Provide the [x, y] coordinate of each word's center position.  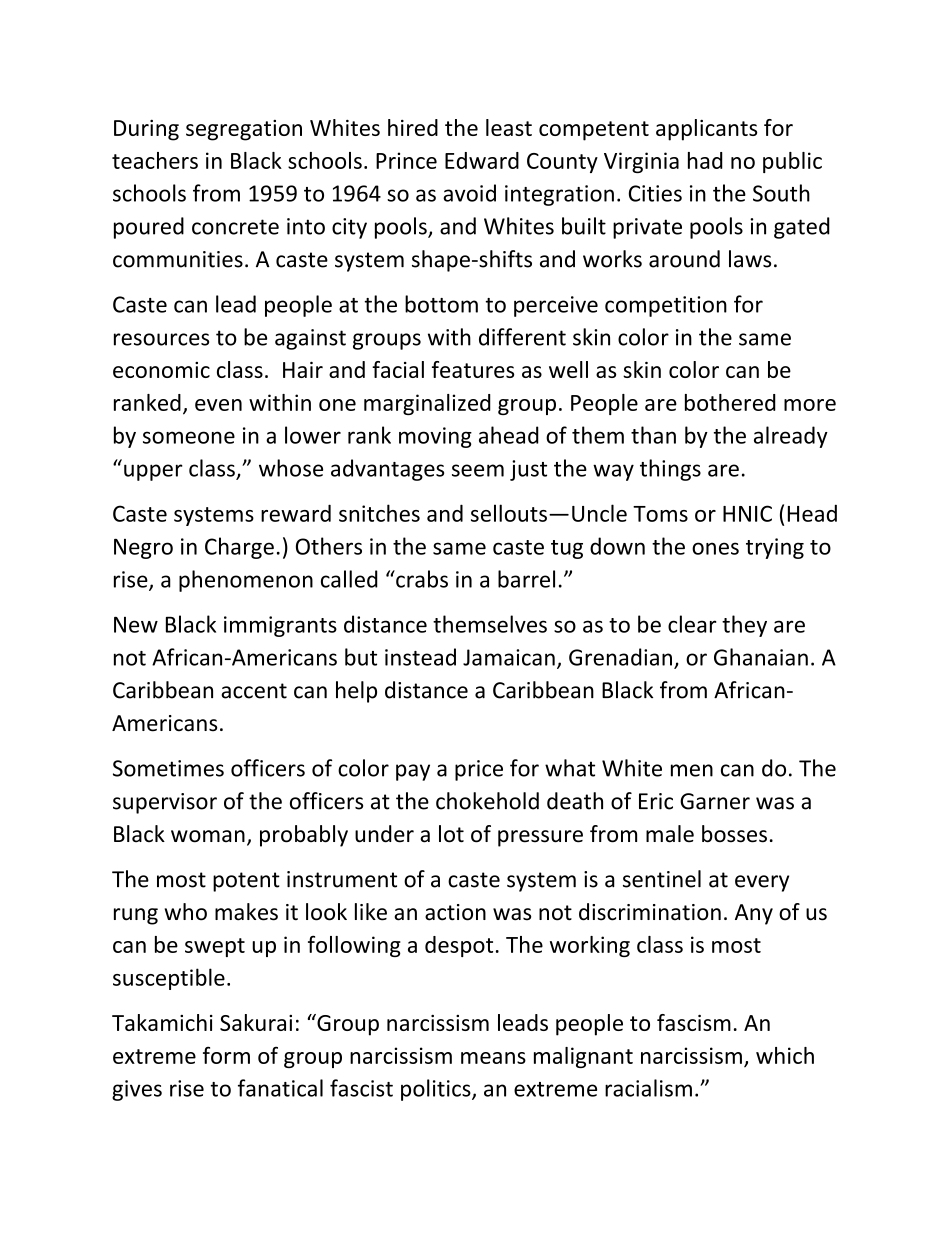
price [479, 770]
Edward [482, 160]
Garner [715, 801]
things [670, 470]
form [226, 1055]
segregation [244, 130]
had [705, 160]
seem [478, 470]
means [493, 1058]
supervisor [165, 803]
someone [189, 437]
